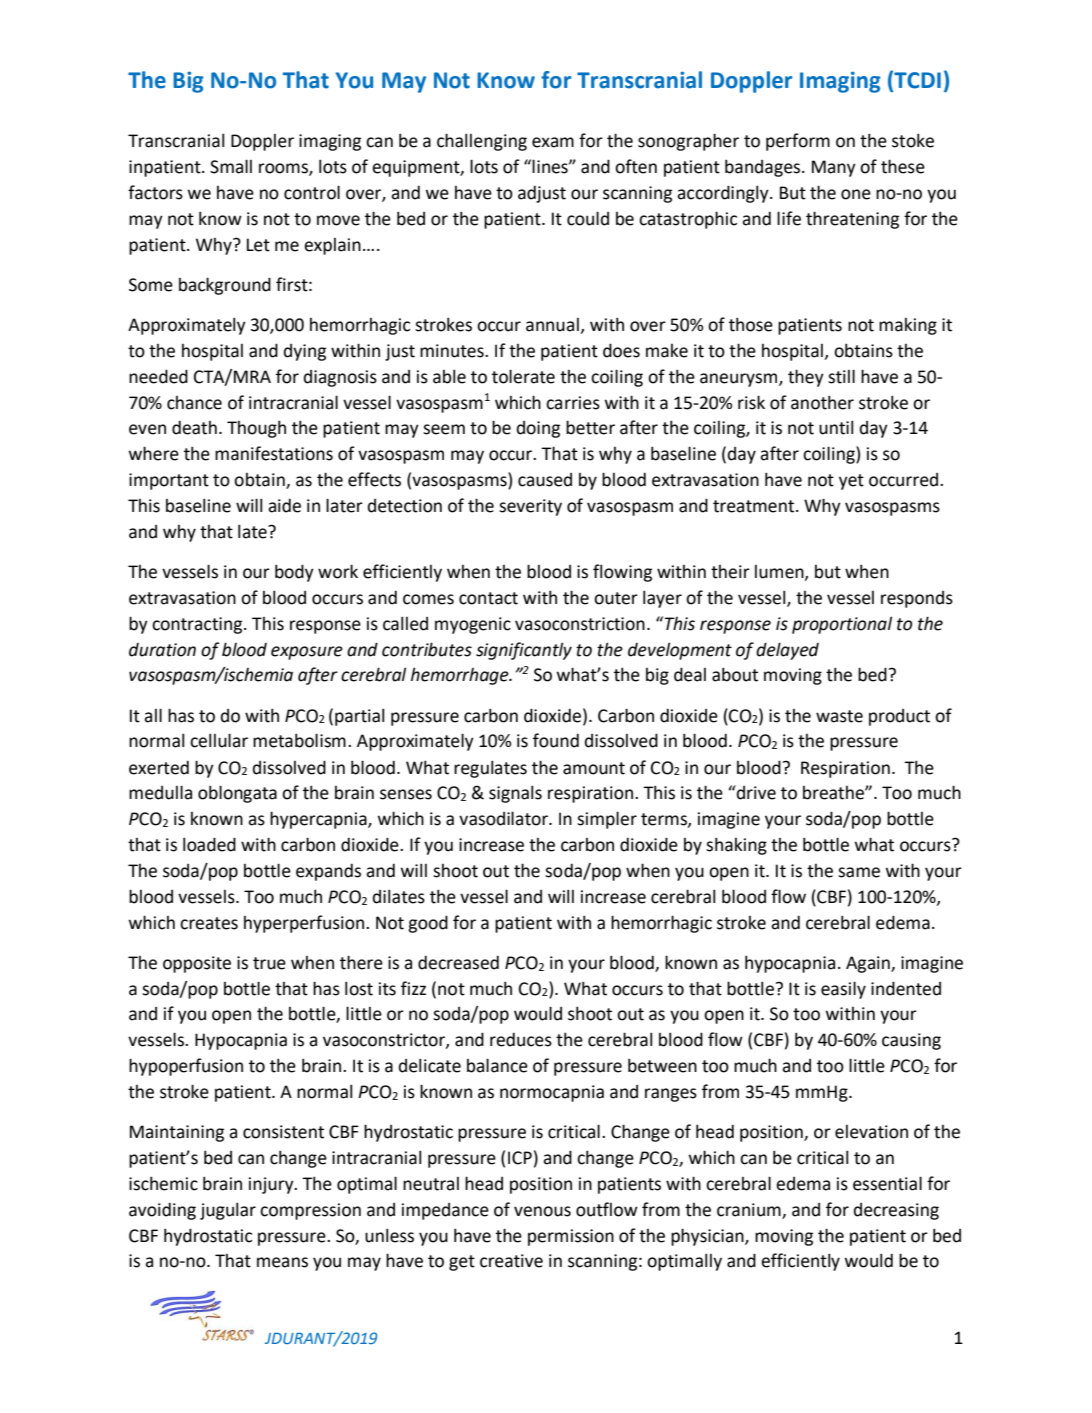  What do you see at coordinates (553, 142) in the image?
I see `exam` at bounding box center [553, 142].
